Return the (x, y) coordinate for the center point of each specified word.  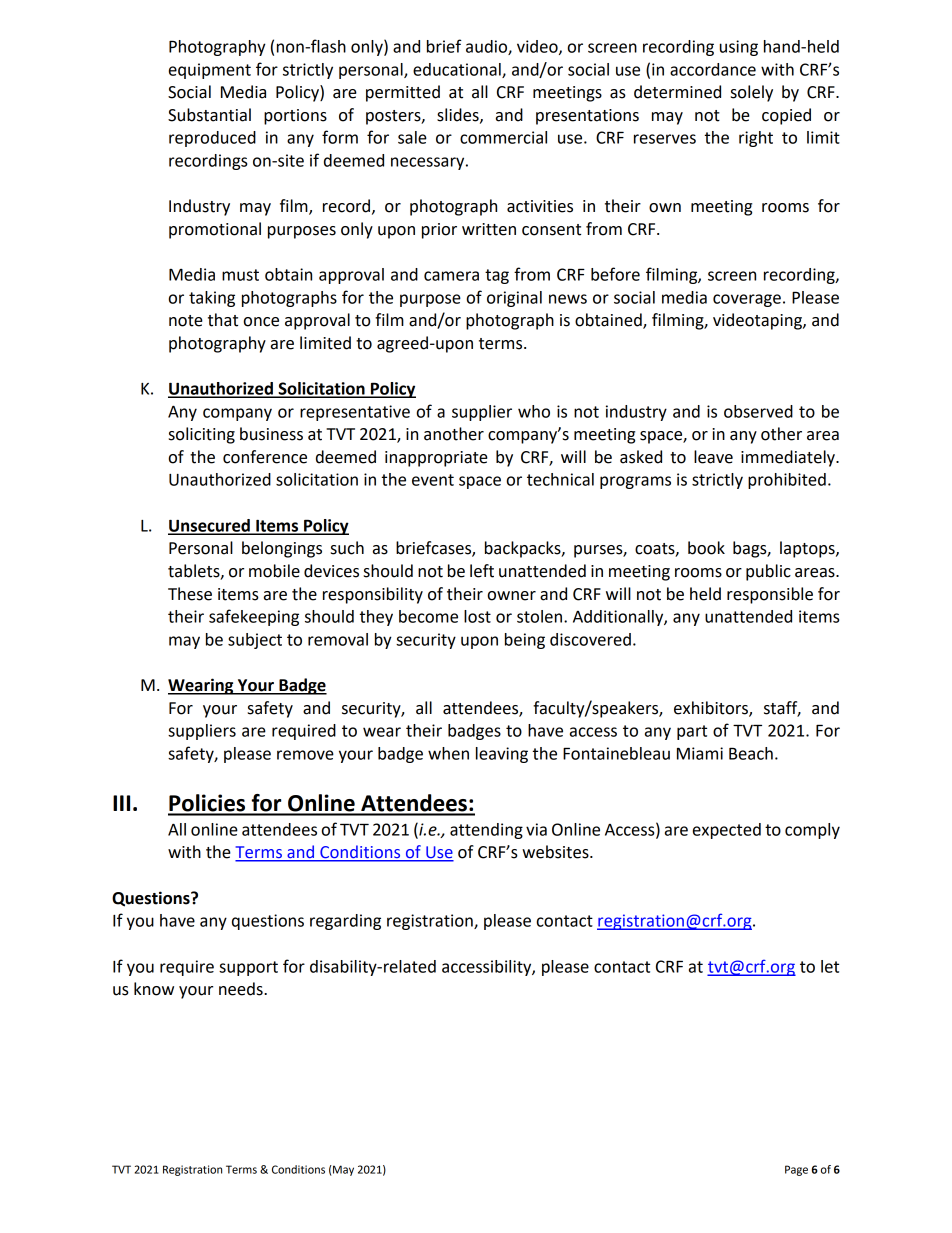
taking (212, 299)
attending (486, 831)
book (706, 548)
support (248, 968)
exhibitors (712, 708)
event (433, 480)
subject (255, 641)
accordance (713, 69)
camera (451, 276)
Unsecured (210, 526)
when (448, 753)
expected (727, 831)
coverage (747, 300)
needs (242, 989)
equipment (210, 71)
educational (458, 70)
